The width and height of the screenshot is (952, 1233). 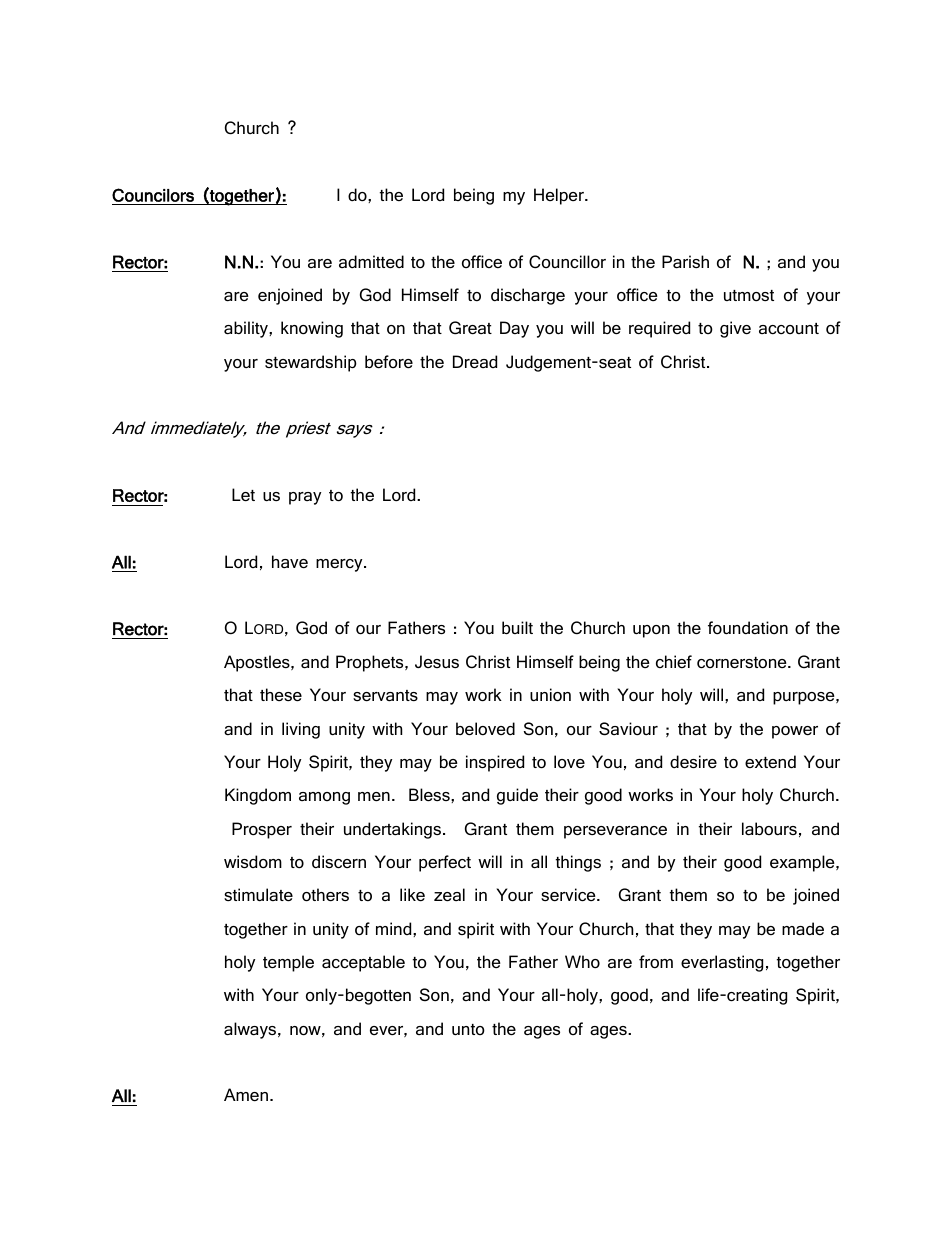 I want to click on give, so click(x=735, y=329).
